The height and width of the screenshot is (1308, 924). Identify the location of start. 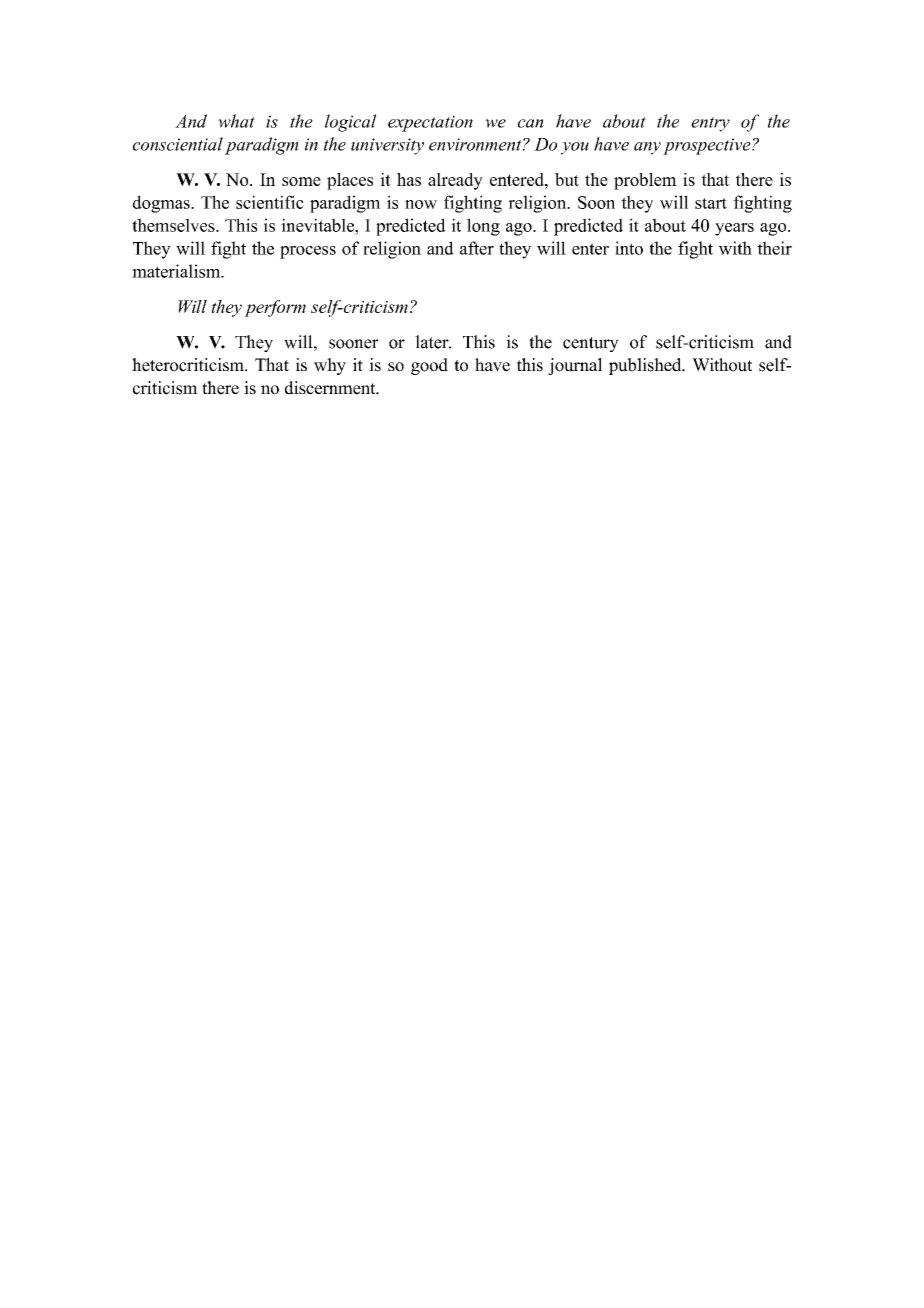
(711, 203).
